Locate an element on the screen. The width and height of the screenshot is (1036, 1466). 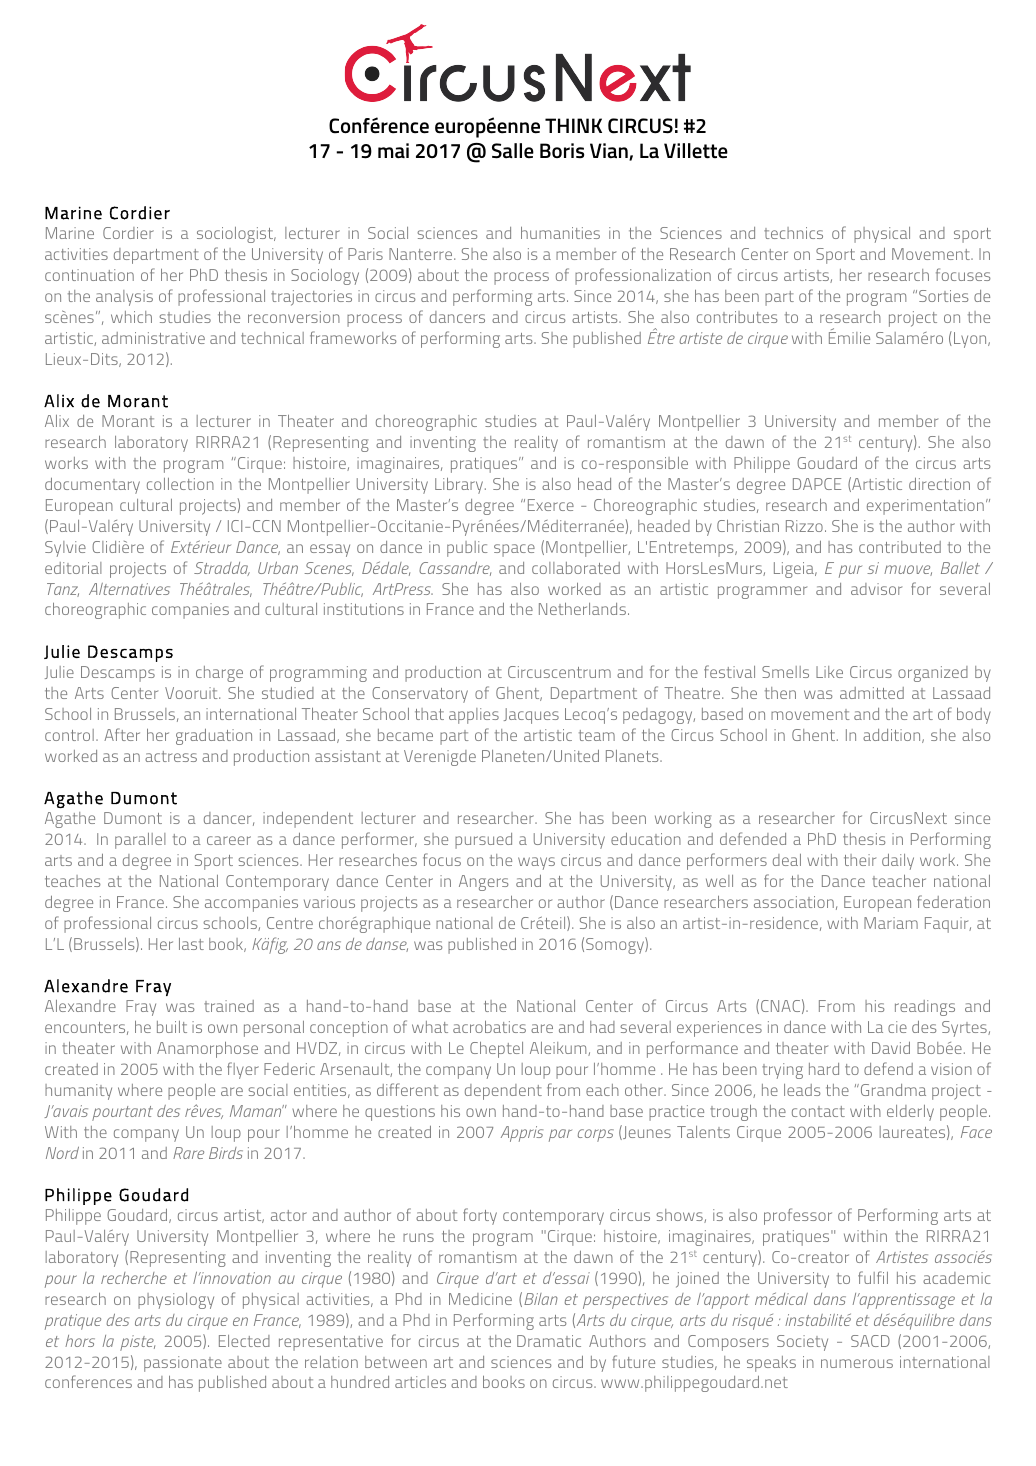
Jacques is located at coordinates (531, 716).
